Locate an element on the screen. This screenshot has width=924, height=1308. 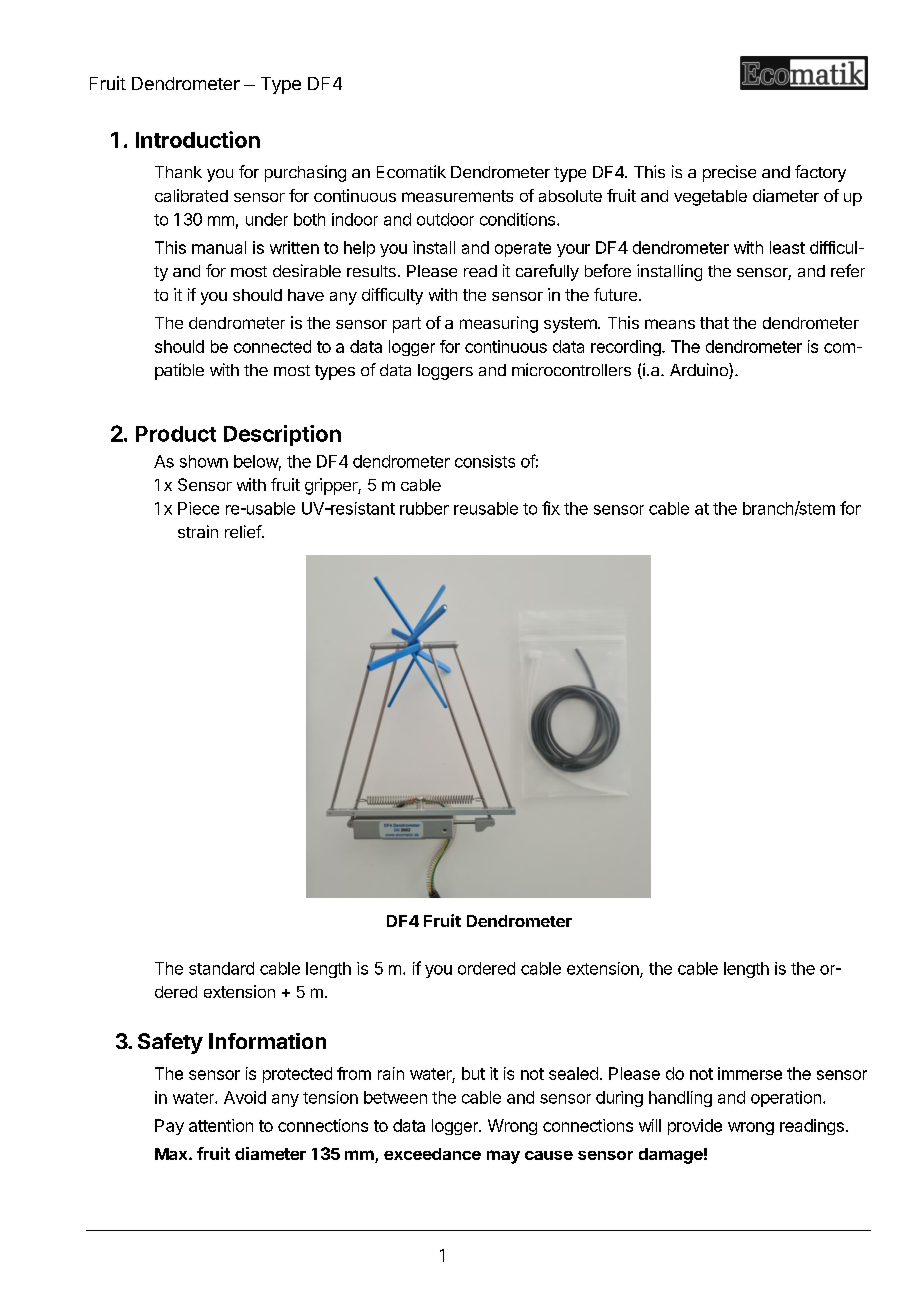
purchasing is located at coordinates (305, 173).
